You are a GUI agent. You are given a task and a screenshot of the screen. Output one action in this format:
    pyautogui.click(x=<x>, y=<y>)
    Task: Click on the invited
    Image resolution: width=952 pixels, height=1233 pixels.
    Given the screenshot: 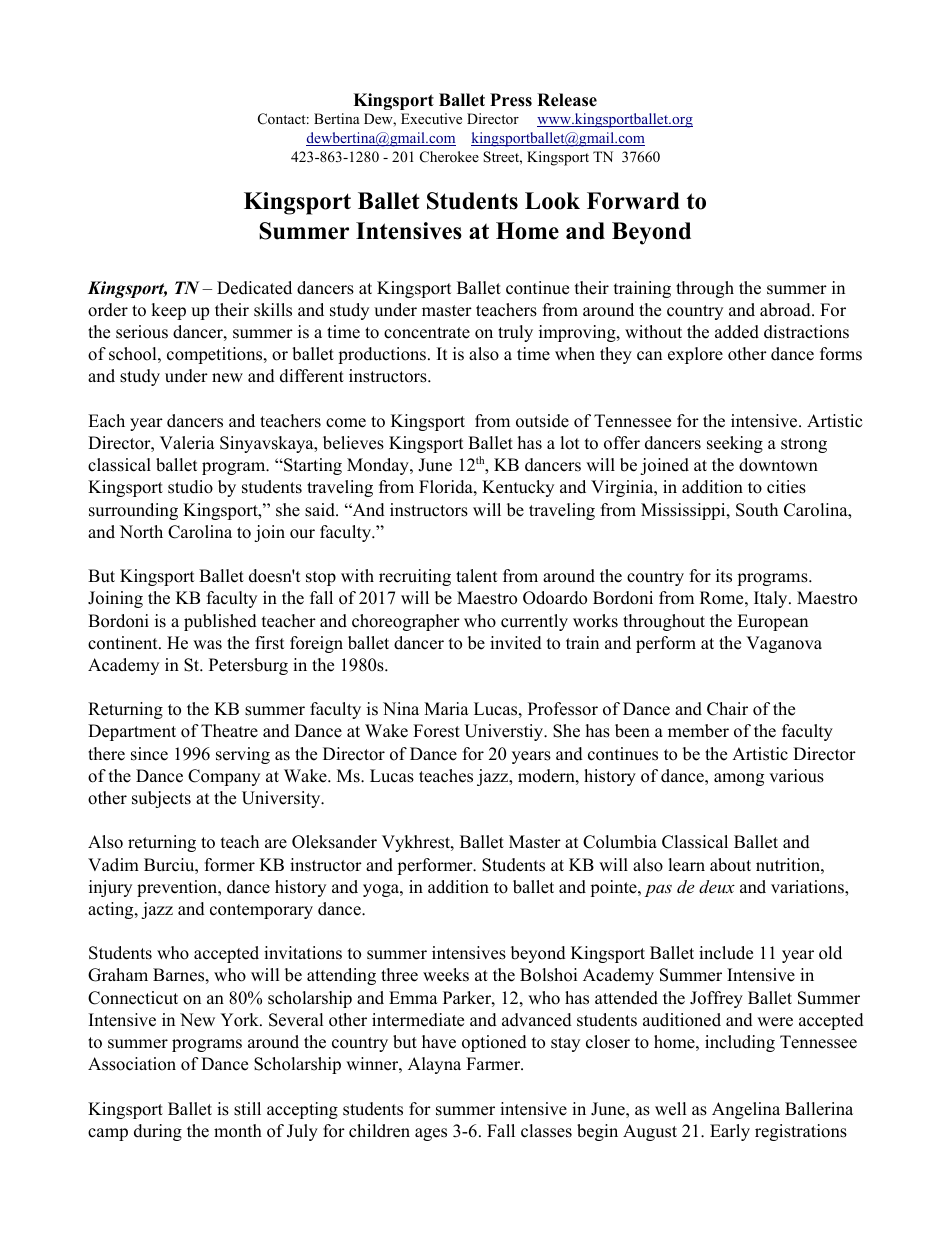 What is the action you would take?
    pyautogui.click(x=516, y=643)
